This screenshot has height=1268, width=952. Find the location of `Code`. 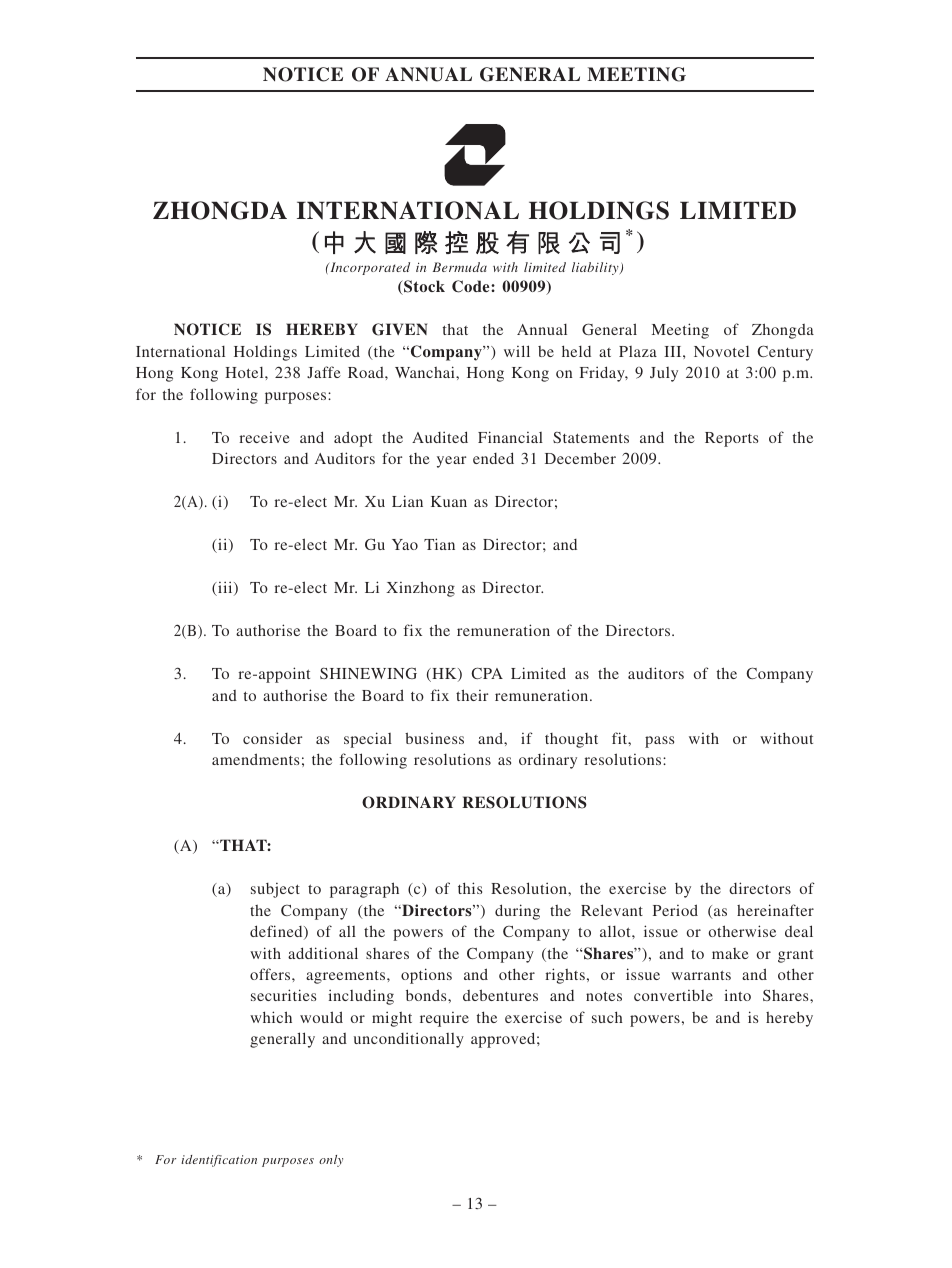

Code is located at coordinates (472, 286).
